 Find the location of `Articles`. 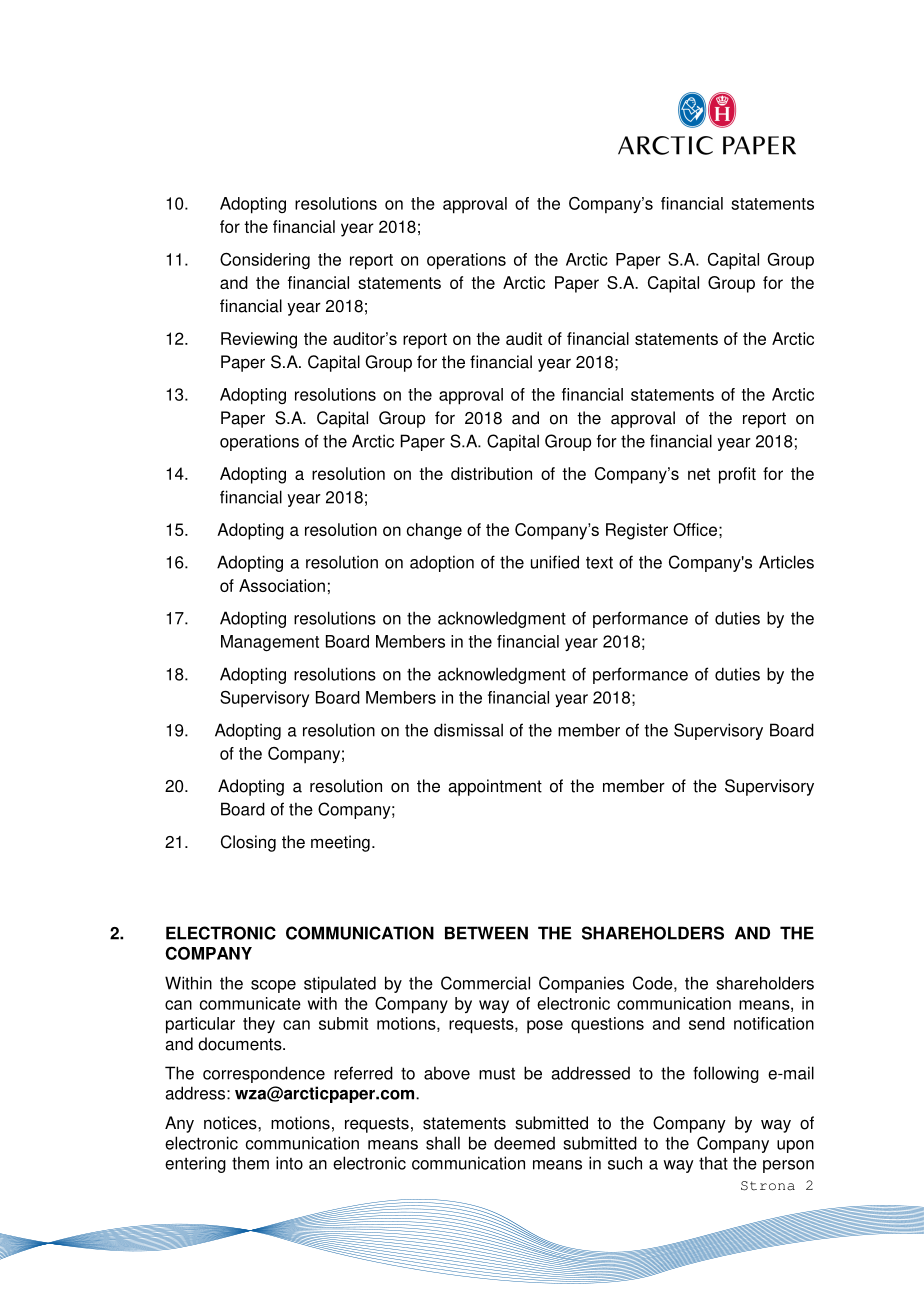

Articles is located at coordinates (786, 562).
